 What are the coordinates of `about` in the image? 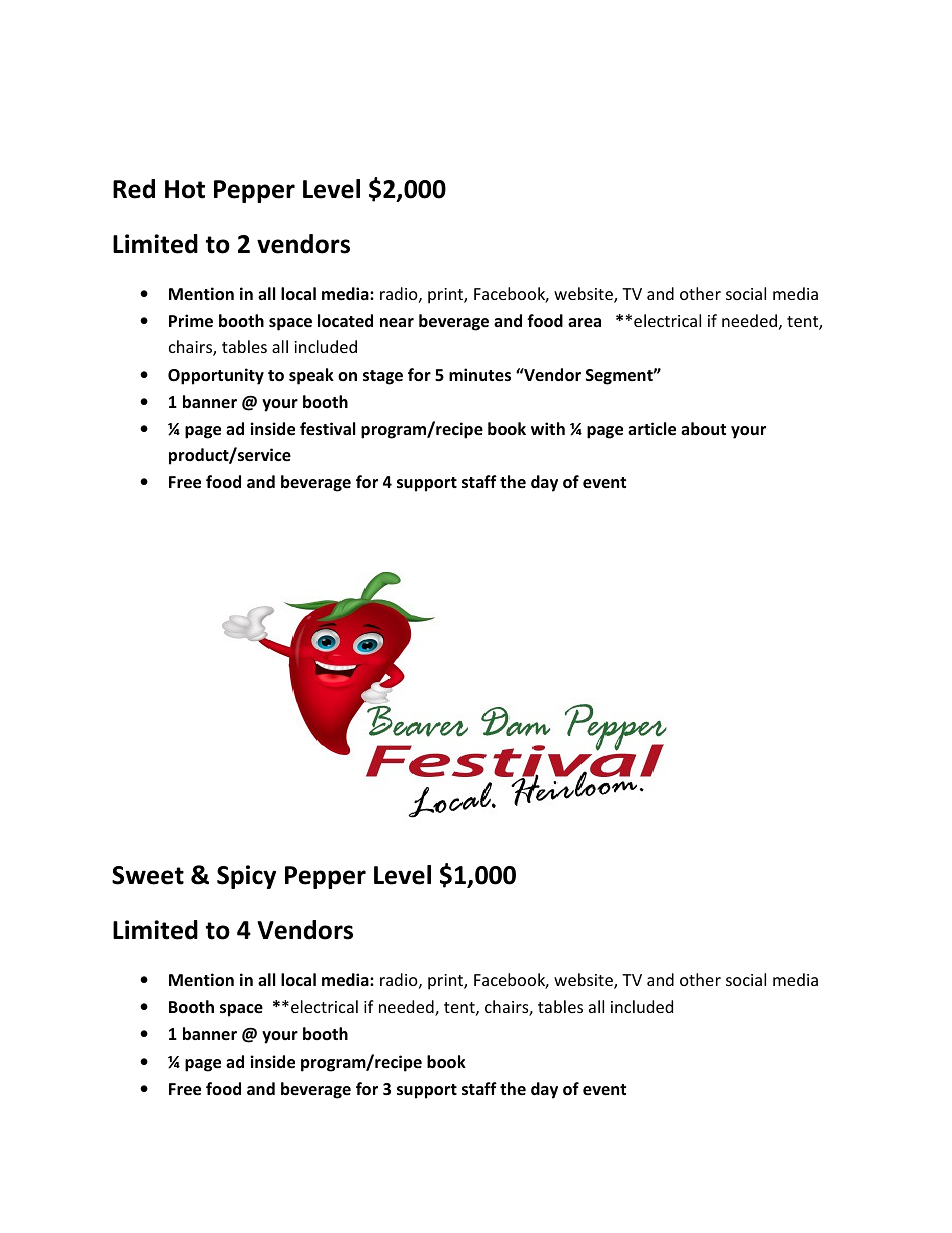 It's located at (703, 428).
